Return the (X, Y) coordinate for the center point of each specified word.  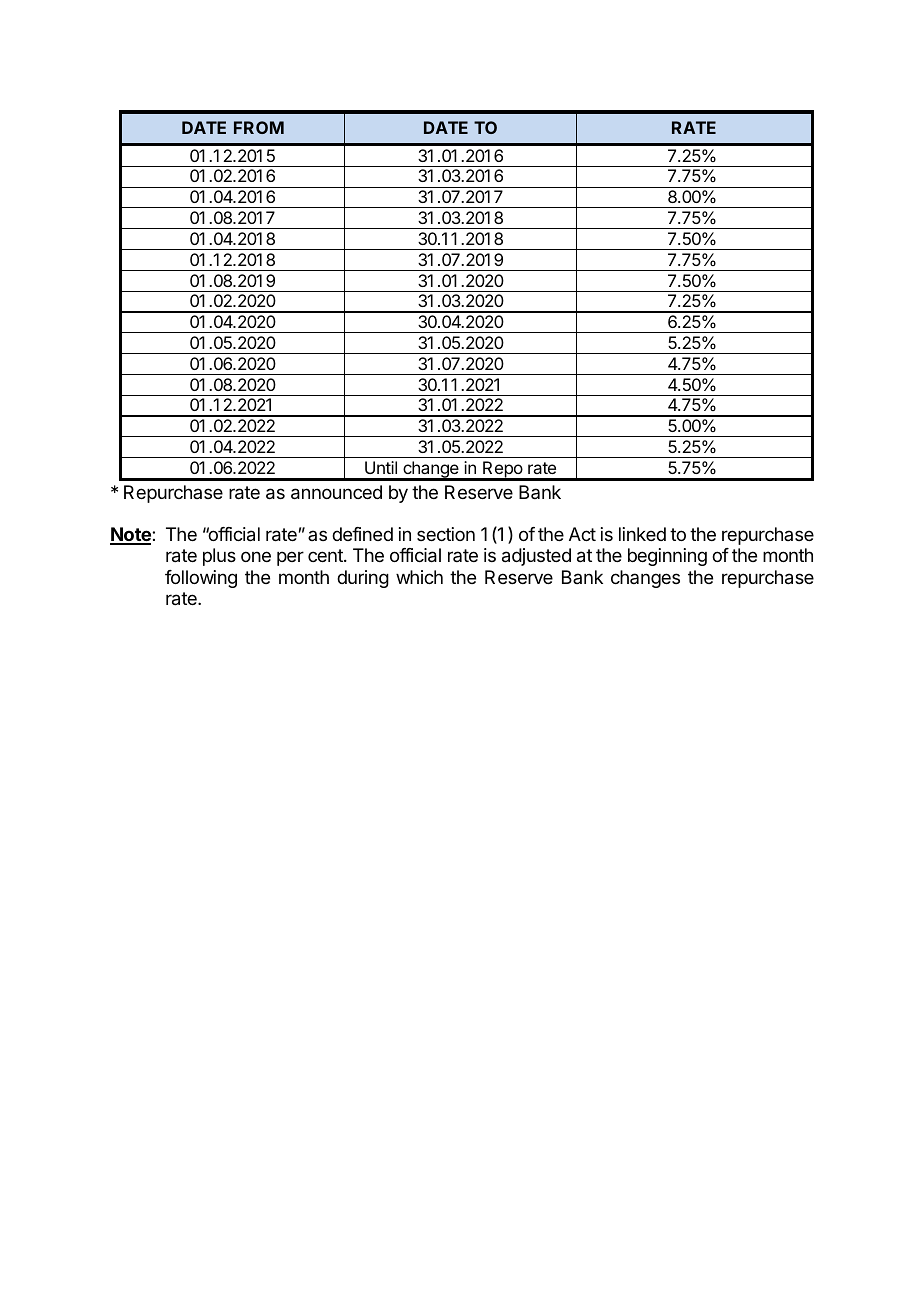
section (446, 534)
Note (131, 535)
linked (642, 534)
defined (362, 534)
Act (582, 534)
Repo (502, 470)
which (419, 577)
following (201, 579)
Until (381, 467)
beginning (667, 557)
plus (219, 557)
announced (336, 492)
